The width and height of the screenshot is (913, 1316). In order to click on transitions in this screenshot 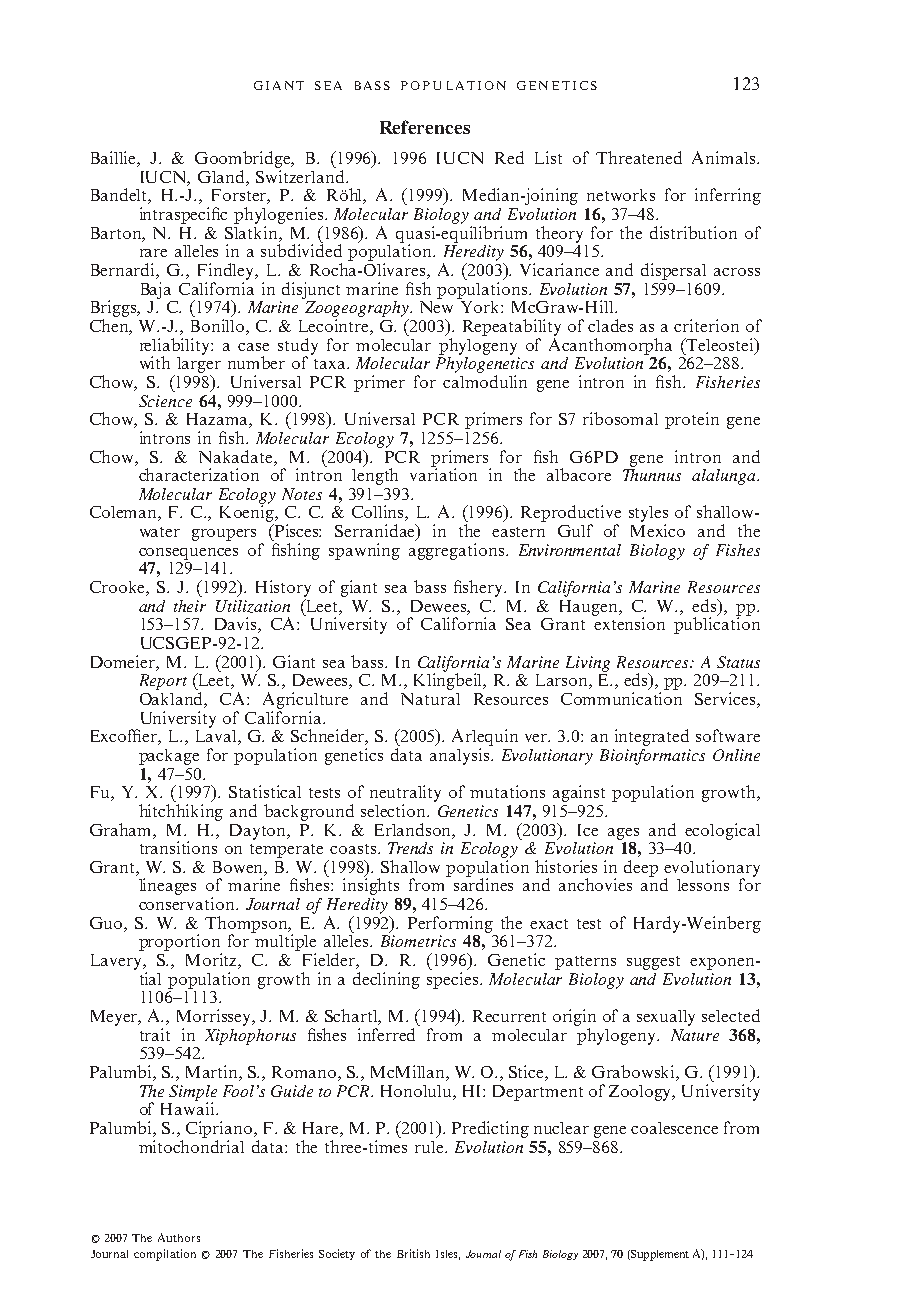, I will do `click(178, 847)`.
